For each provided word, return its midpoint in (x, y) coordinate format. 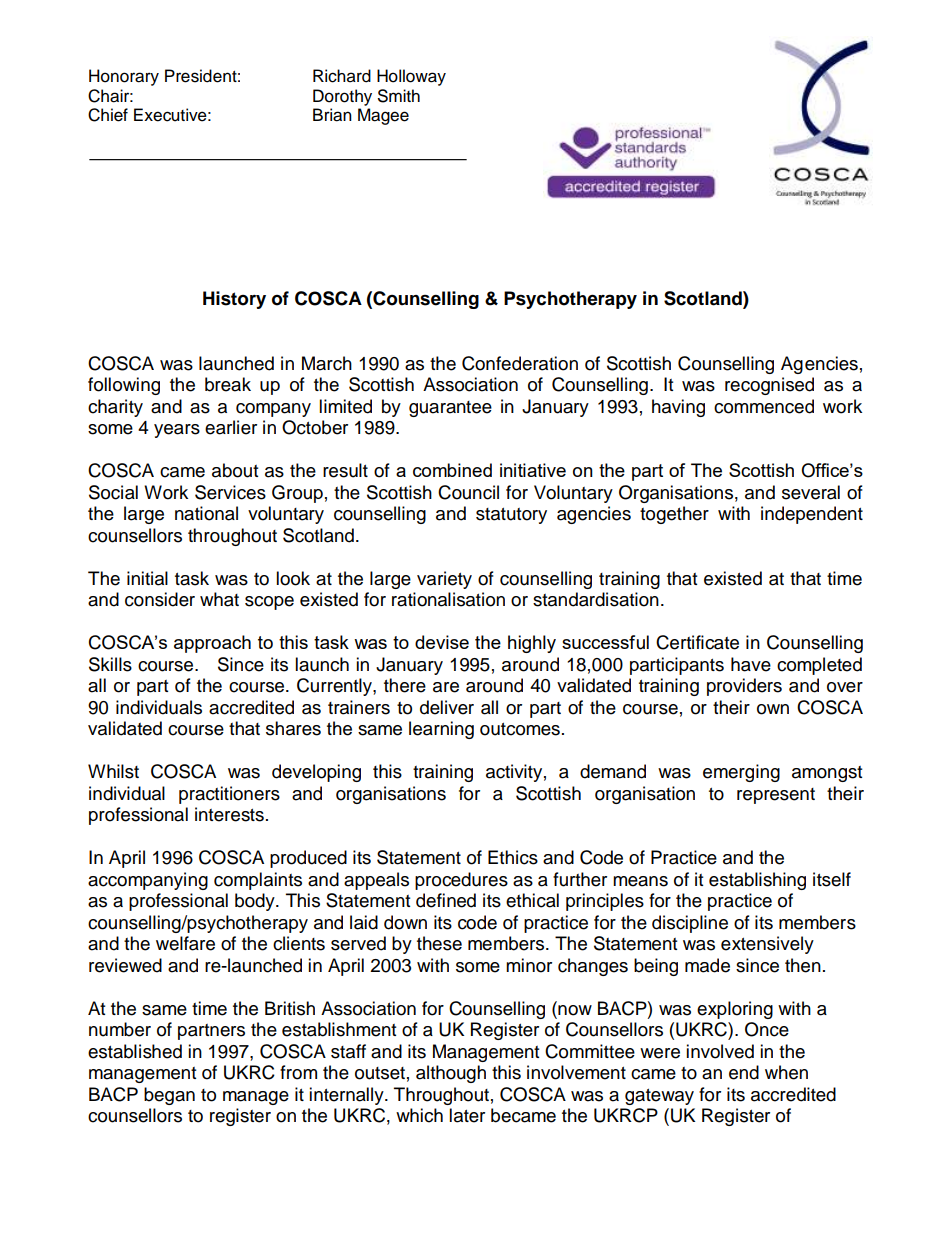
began (169, 1096)
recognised (769, 386)
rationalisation (448, 599)
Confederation (520, 363)
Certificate (697, 642)
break (228, 384)
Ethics (513, 857)
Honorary (124, 77)
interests (229, 814)
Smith (399, 96)
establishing (757, 881)
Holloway (411, 77)
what (219, 599)
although (451, 1074)
